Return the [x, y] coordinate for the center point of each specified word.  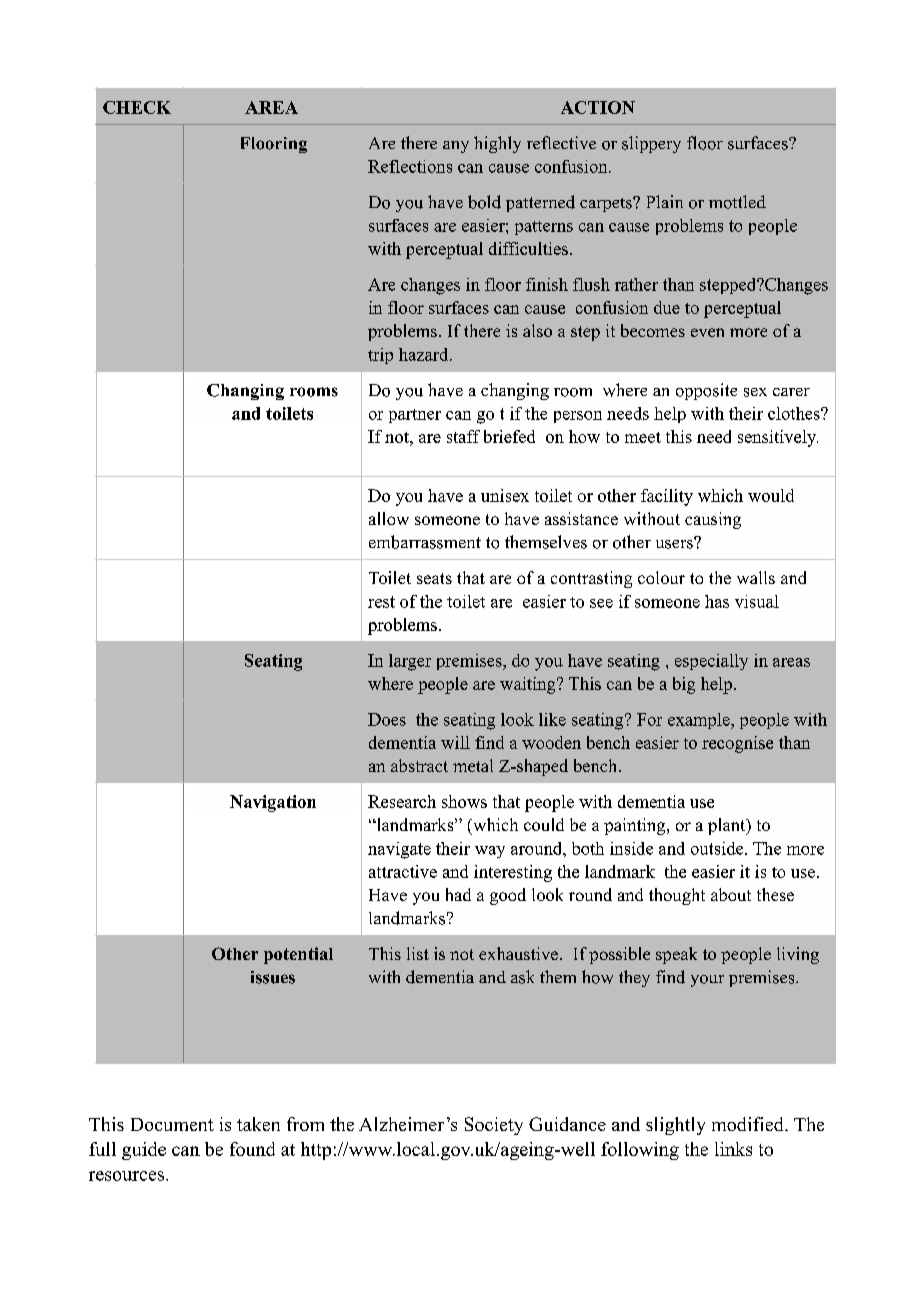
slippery [651, 144]
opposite [706, 391]
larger [410, 662]
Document [172, 1124]
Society [494, 1126]
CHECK [137, 107]
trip [380, 356]
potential [298, 955]
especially [711, 662]
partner [415, 416]
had [458, 894]
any [456, 147]
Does [387, 719]
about [731, 894]
